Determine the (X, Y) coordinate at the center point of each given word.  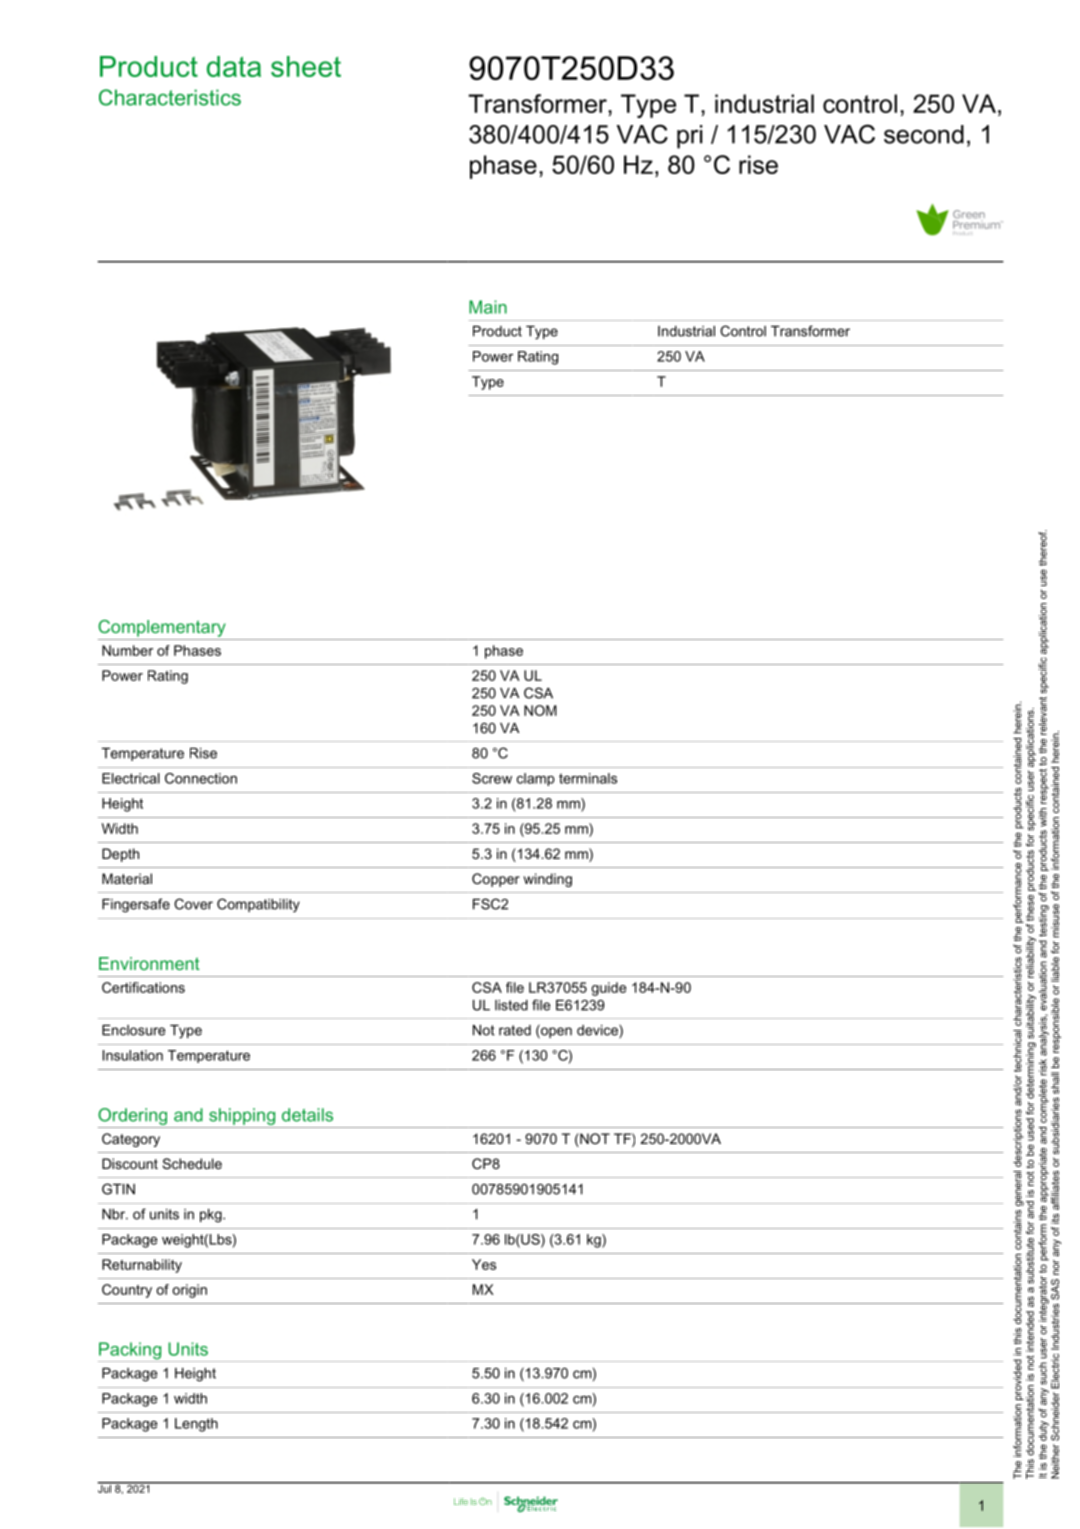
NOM (540, 710)
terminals (588, 778)
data (234, 66)
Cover (193, 904)
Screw (492, 778)
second (924, 134)
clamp (536, 779)
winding (548, 880)
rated (515, 1030)
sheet (306, 66)
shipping (242, 1116)
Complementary (162, 628)
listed (511, 1005)
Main (488, 307)
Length (196, 1425)
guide (609, 989)
